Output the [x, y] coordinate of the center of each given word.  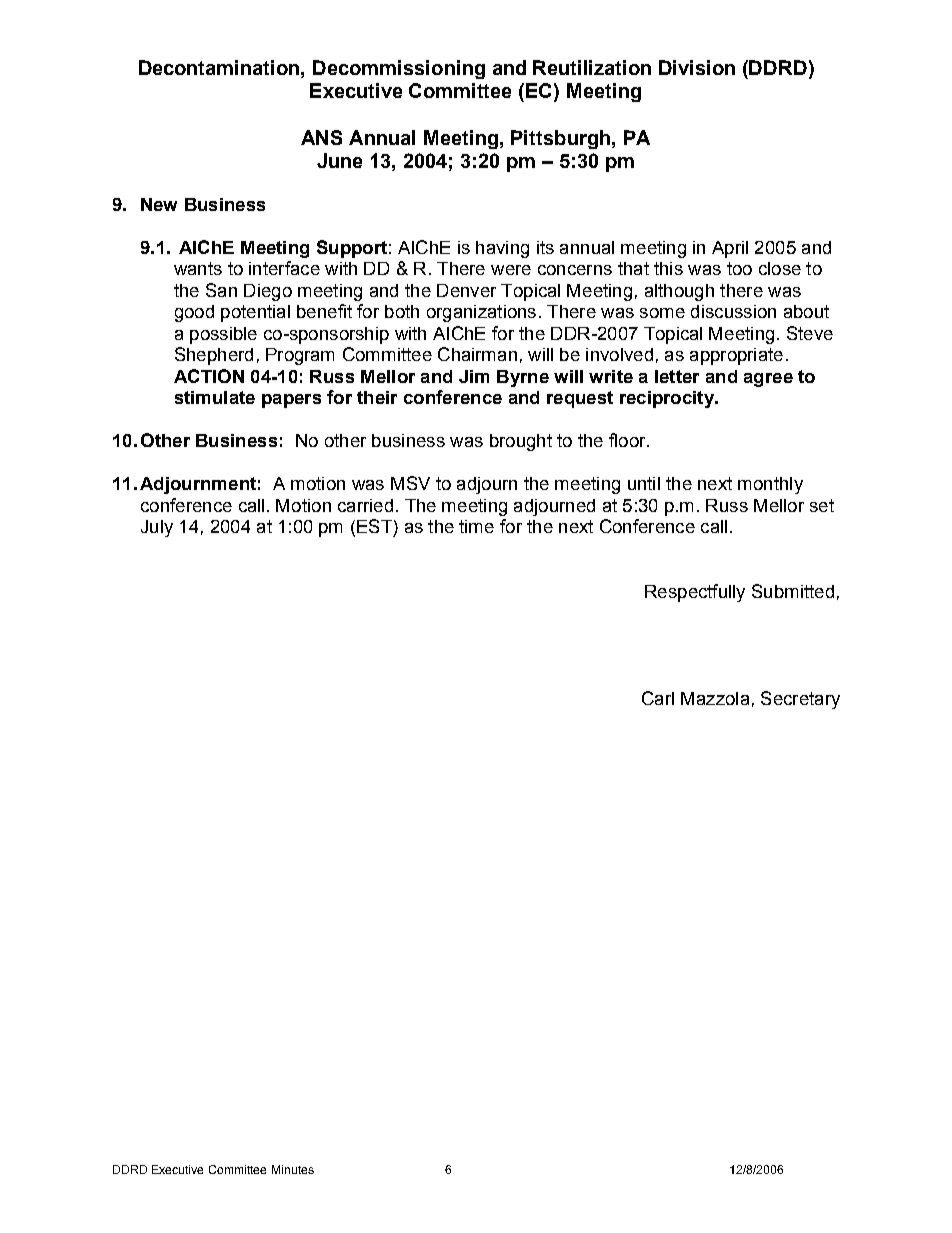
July [157, 528]
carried [365, 505]
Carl [658, 698]
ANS [321, 137]
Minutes [293, 1169]
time [476, 526]
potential [255, 313]
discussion [733, 311]
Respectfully [695, 593]
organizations [481, 313]
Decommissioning [399, 69]
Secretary [800, 700]
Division [697, 67]
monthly [770, 485]
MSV [410, 483]
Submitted [793, 591]
